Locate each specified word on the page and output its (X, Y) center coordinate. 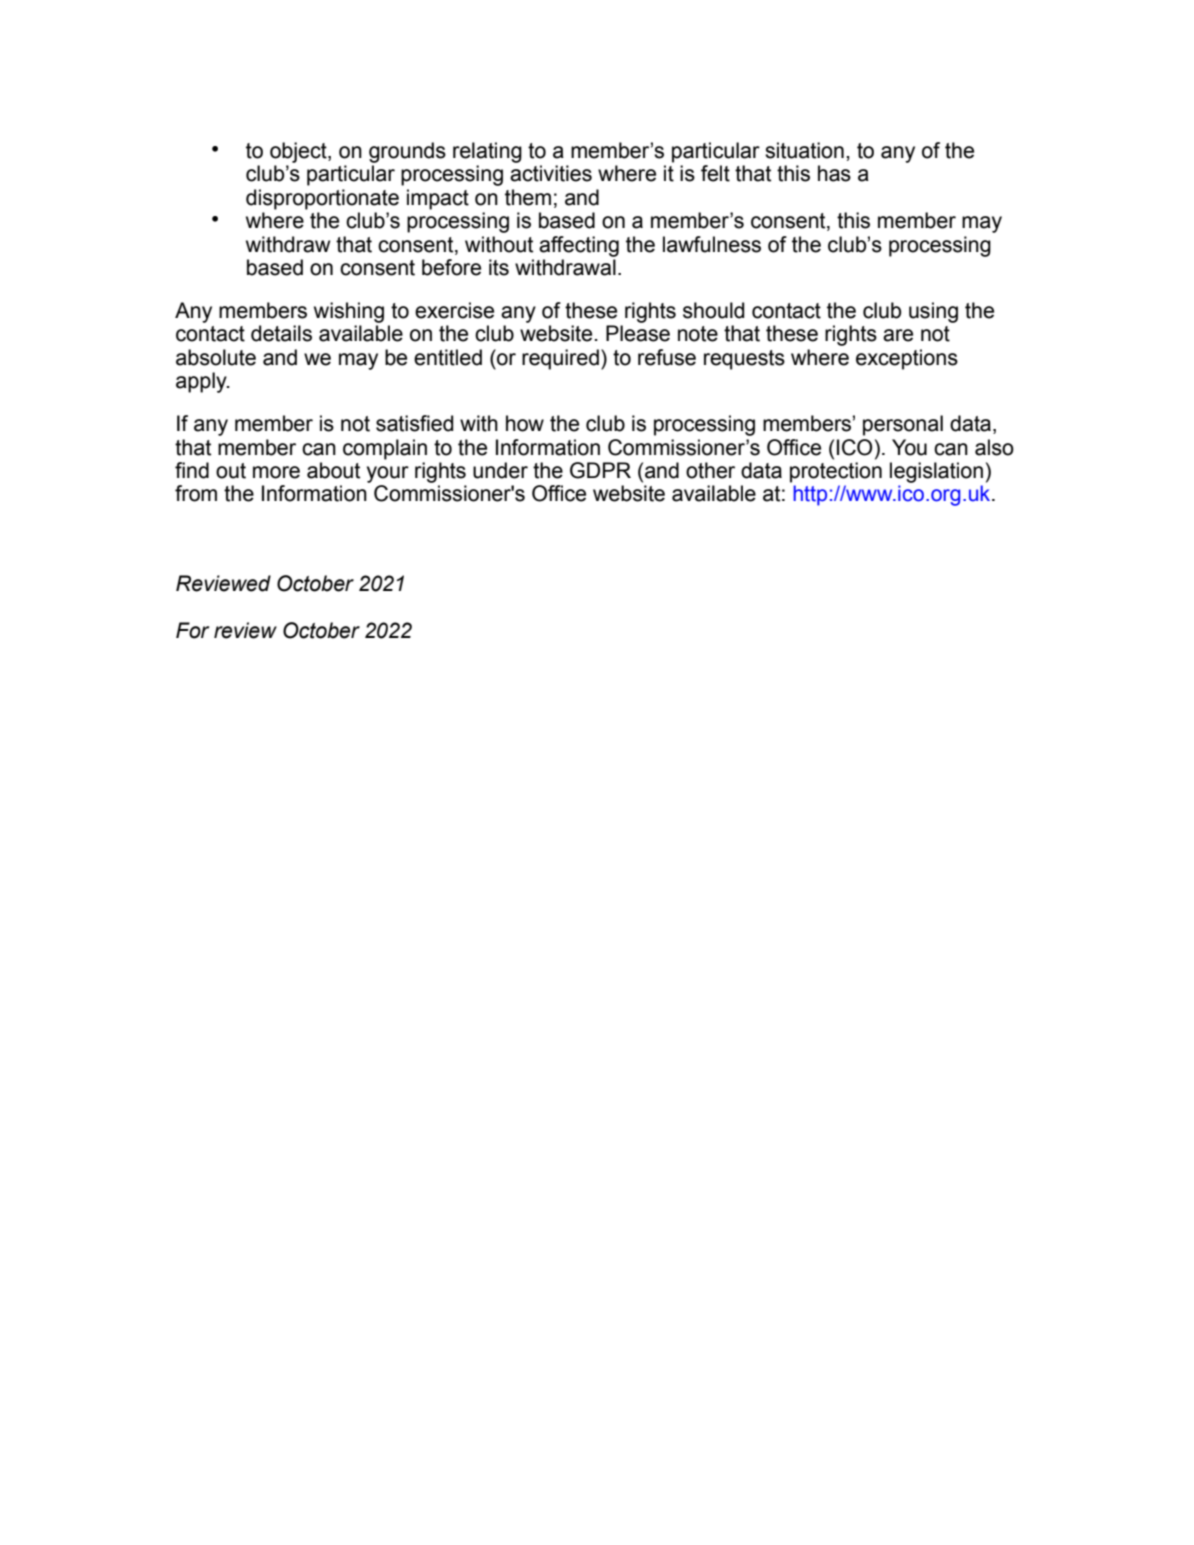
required (560, 359)
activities (551, 173)
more (276, 472)
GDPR (600, 470)
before (451, 267)
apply (202, 382)
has (834, 173)
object (299, 152)
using (933, 312)
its (499, 267)
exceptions (907, 359)
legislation (936, 472)
